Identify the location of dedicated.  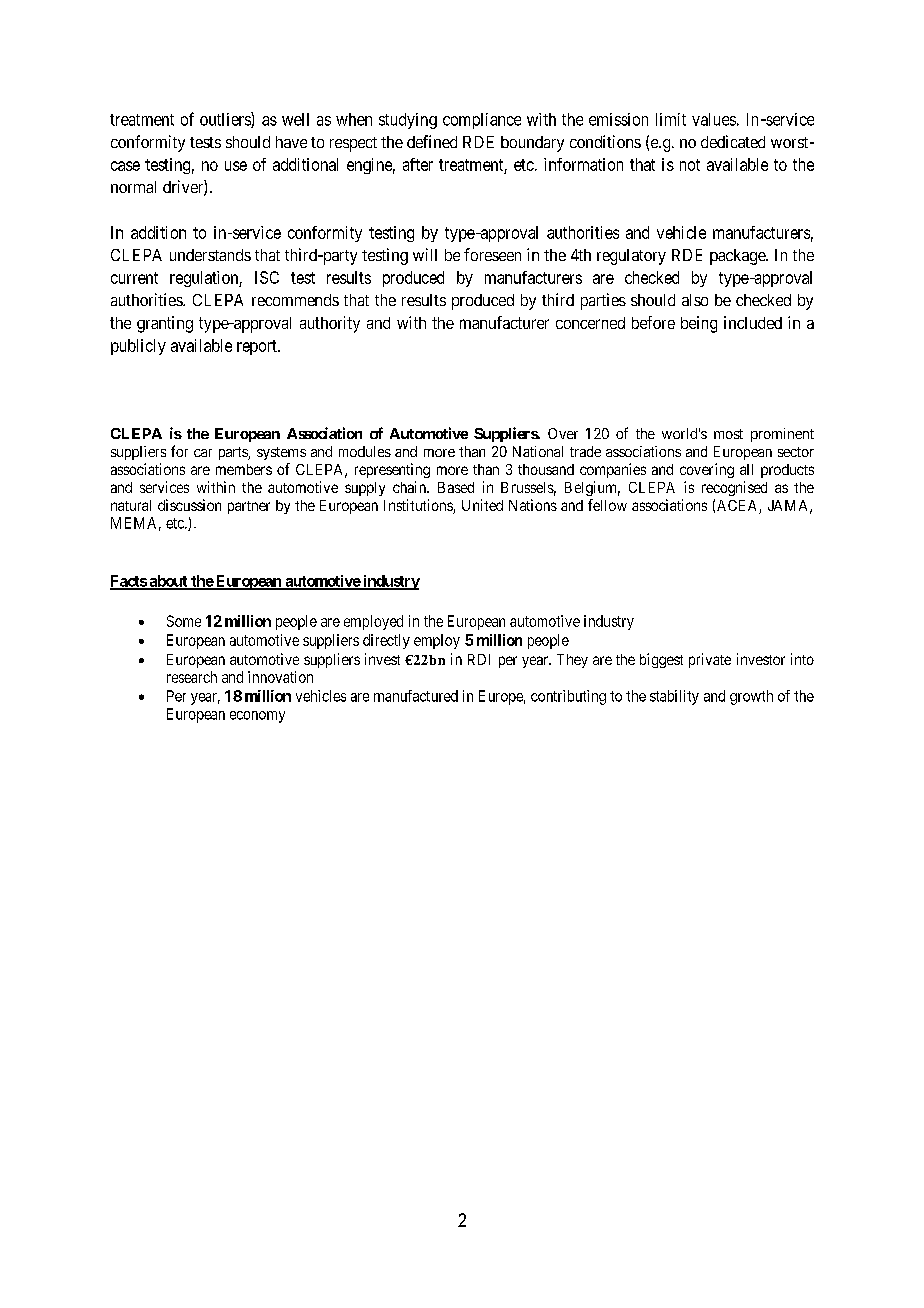
(733, 141).
